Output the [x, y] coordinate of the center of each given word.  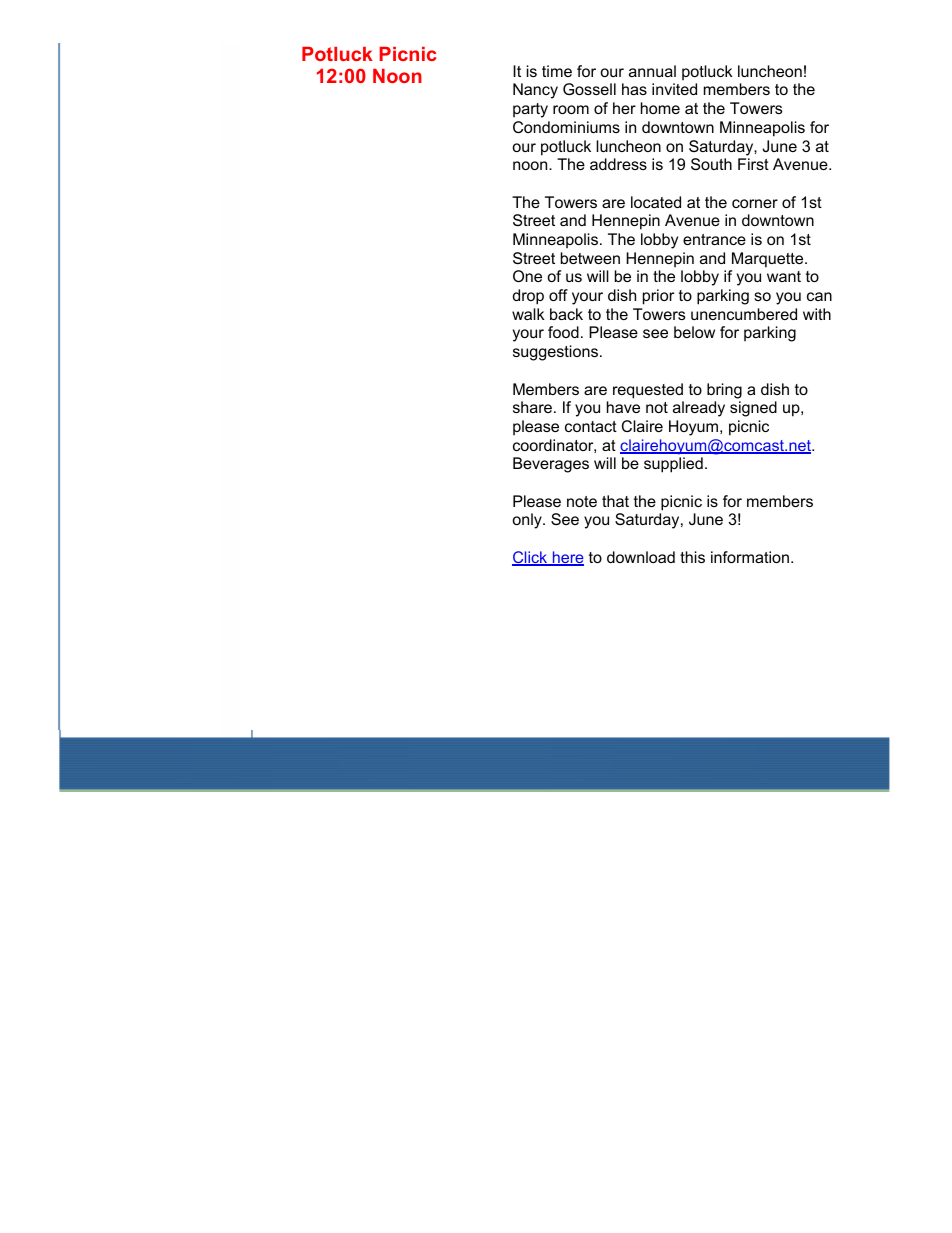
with [817, 314]
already [699, 409]
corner [755, 203]
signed [753, 409]
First [753, 164]
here [567, 558]
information [751, 557]
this [692, 557]
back [566, 314]
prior [658, 297]
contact [591, 426]
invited [674, 89]
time [557, 71]
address [618, 164]
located [656, 202]
